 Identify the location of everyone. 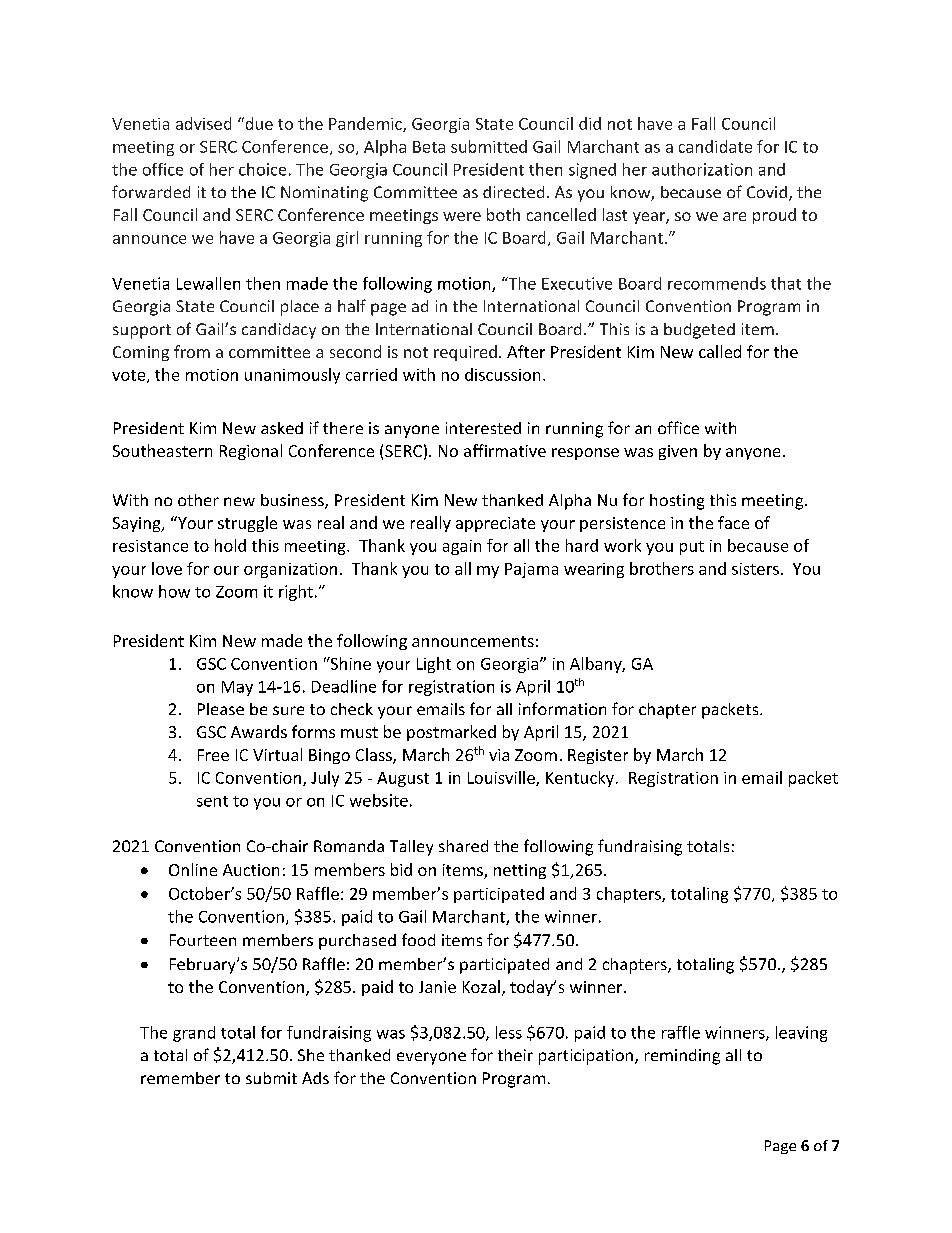
(431, 1058).
